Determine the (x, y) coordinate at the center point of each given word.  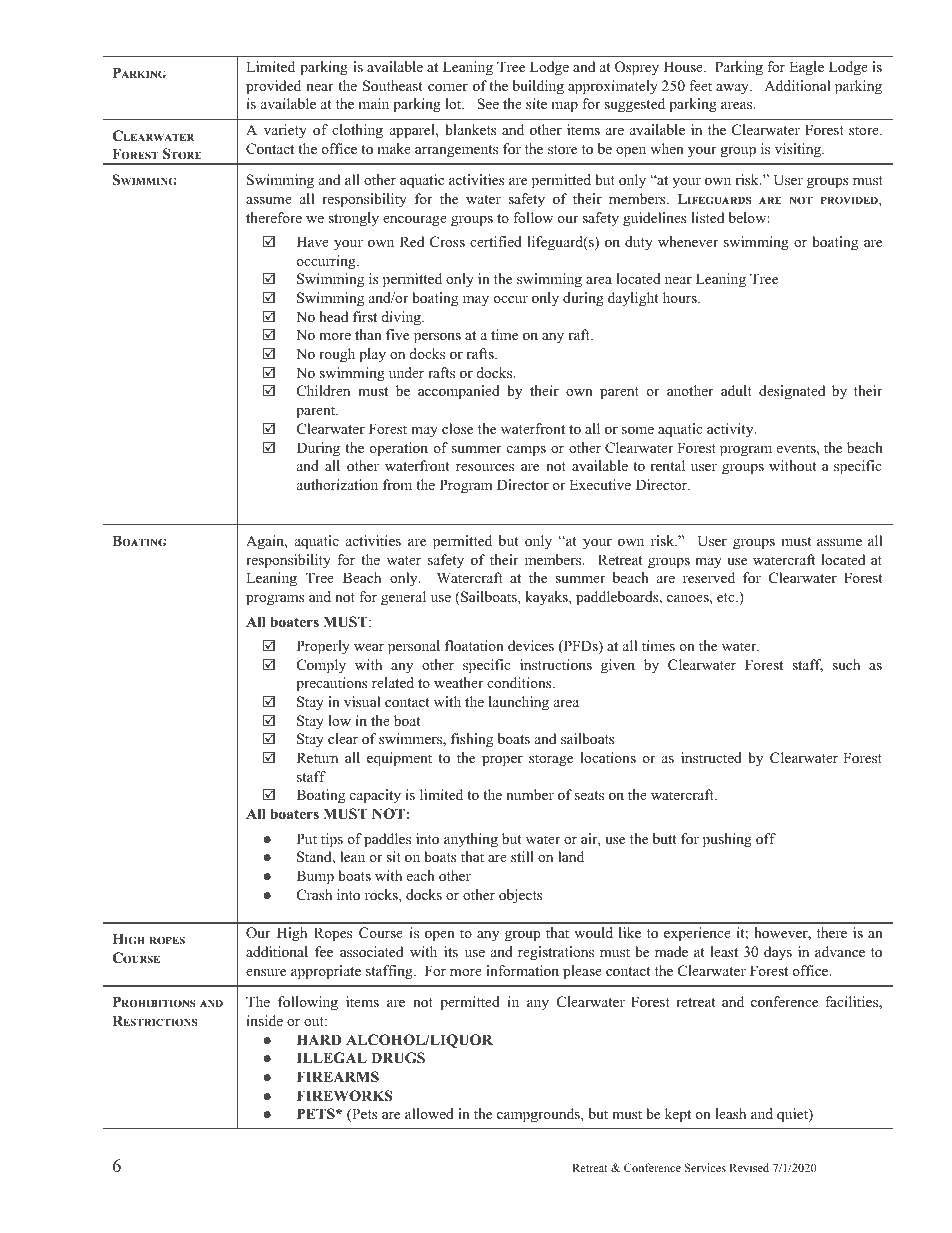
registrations (556, 953)
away (733, 89)
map (564, 107)
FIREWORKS (345, 1096)
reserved (709, 577)
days (778, 953)
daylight (633, 299)
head (333, 316)
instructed (711, 757)
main (373, 103)
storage (551, 760)
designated (792, 392)
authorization (337, 485)
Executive (600, 484)
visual (362, 701)
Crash (314, 895)
